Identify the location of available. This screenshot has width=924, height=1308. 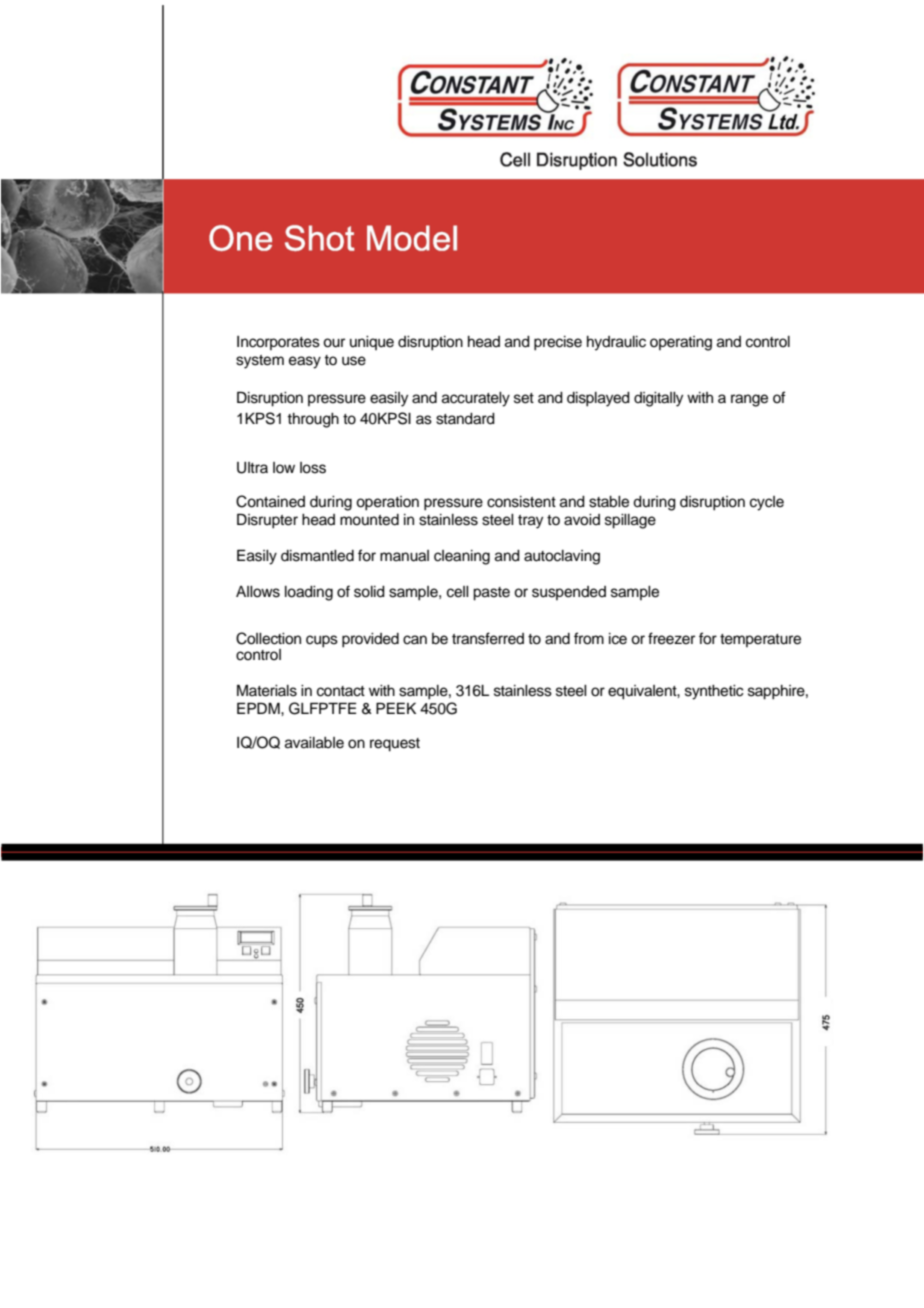
(314, 743).
